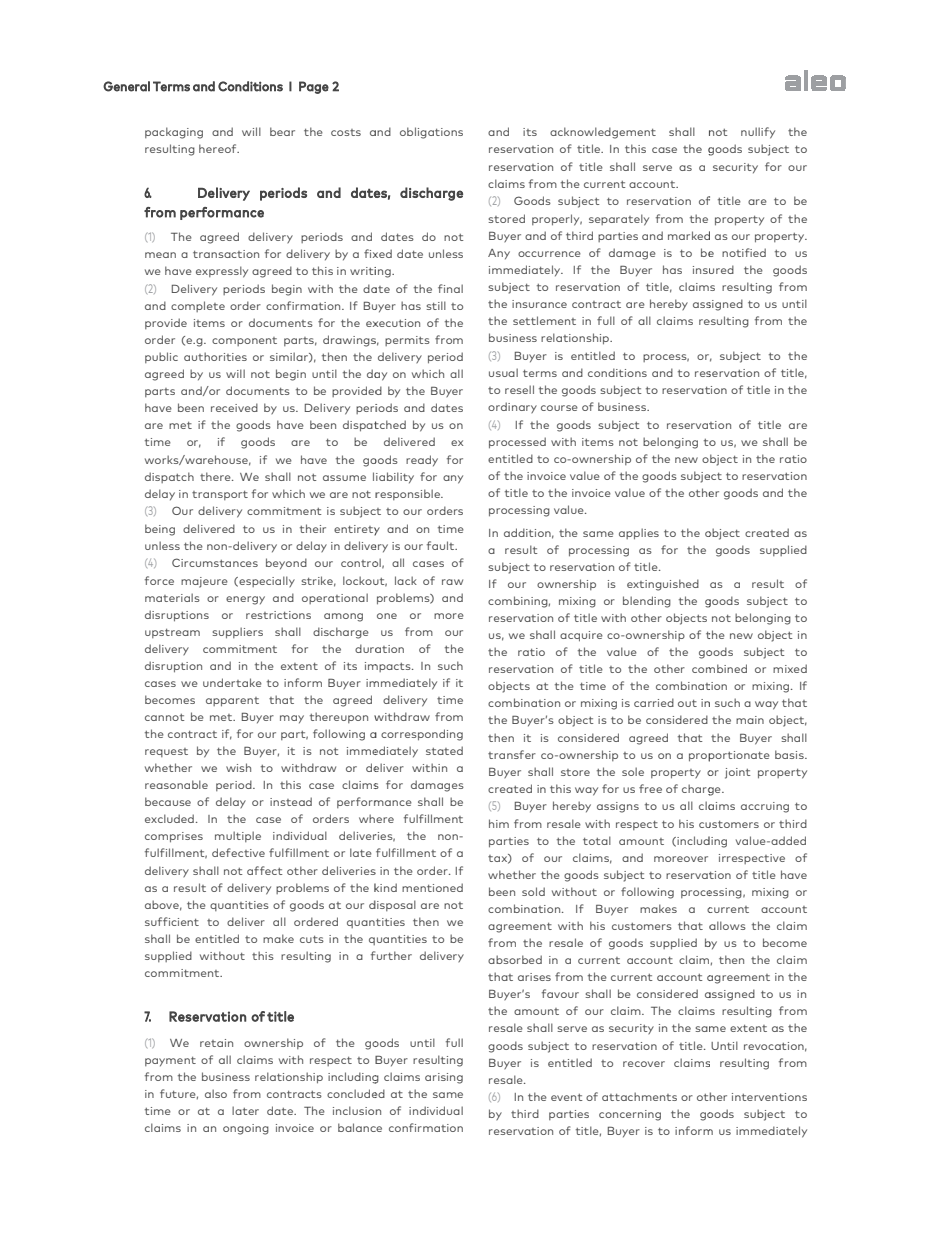 This screenshot has height=1233, width=952. Describe the element at coordinates (512, 754) in the screenshot. I see `transfer` at that location.
